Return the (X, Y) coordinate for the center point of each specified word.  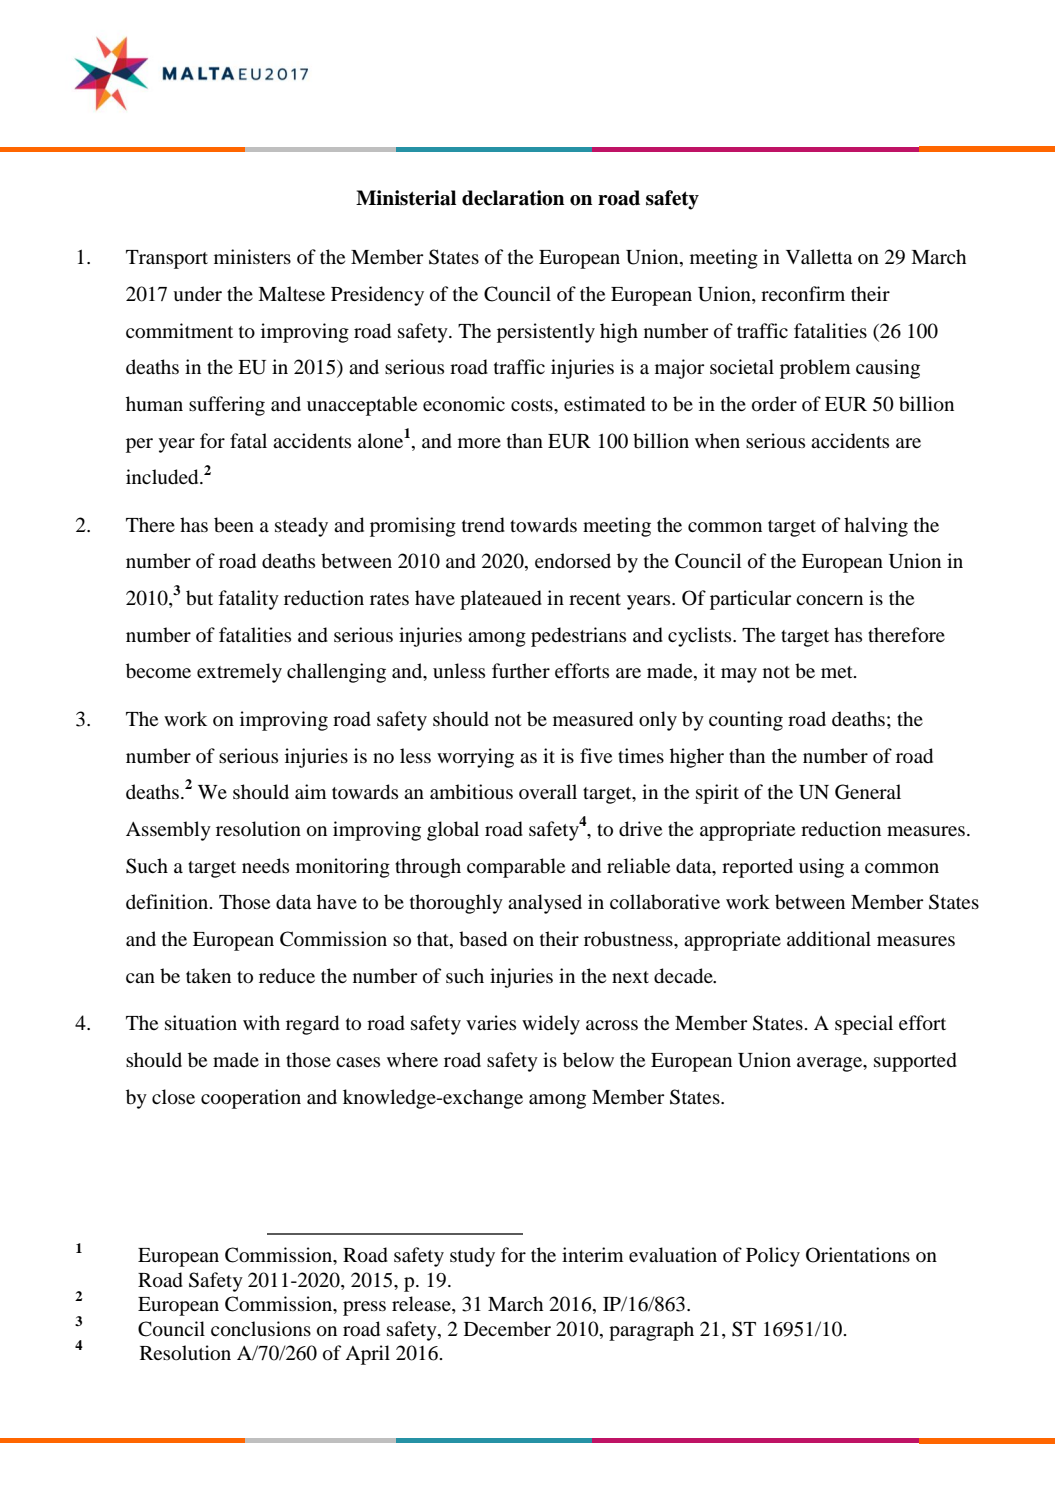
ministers (252, 256)
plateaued (501, 600)
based (483, 939)
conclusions (261, 1329)
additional (829, 939)
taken (208, 975)
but (199, 598)
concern (829, 600)
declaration (513, 198)
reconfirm (803, 294)
